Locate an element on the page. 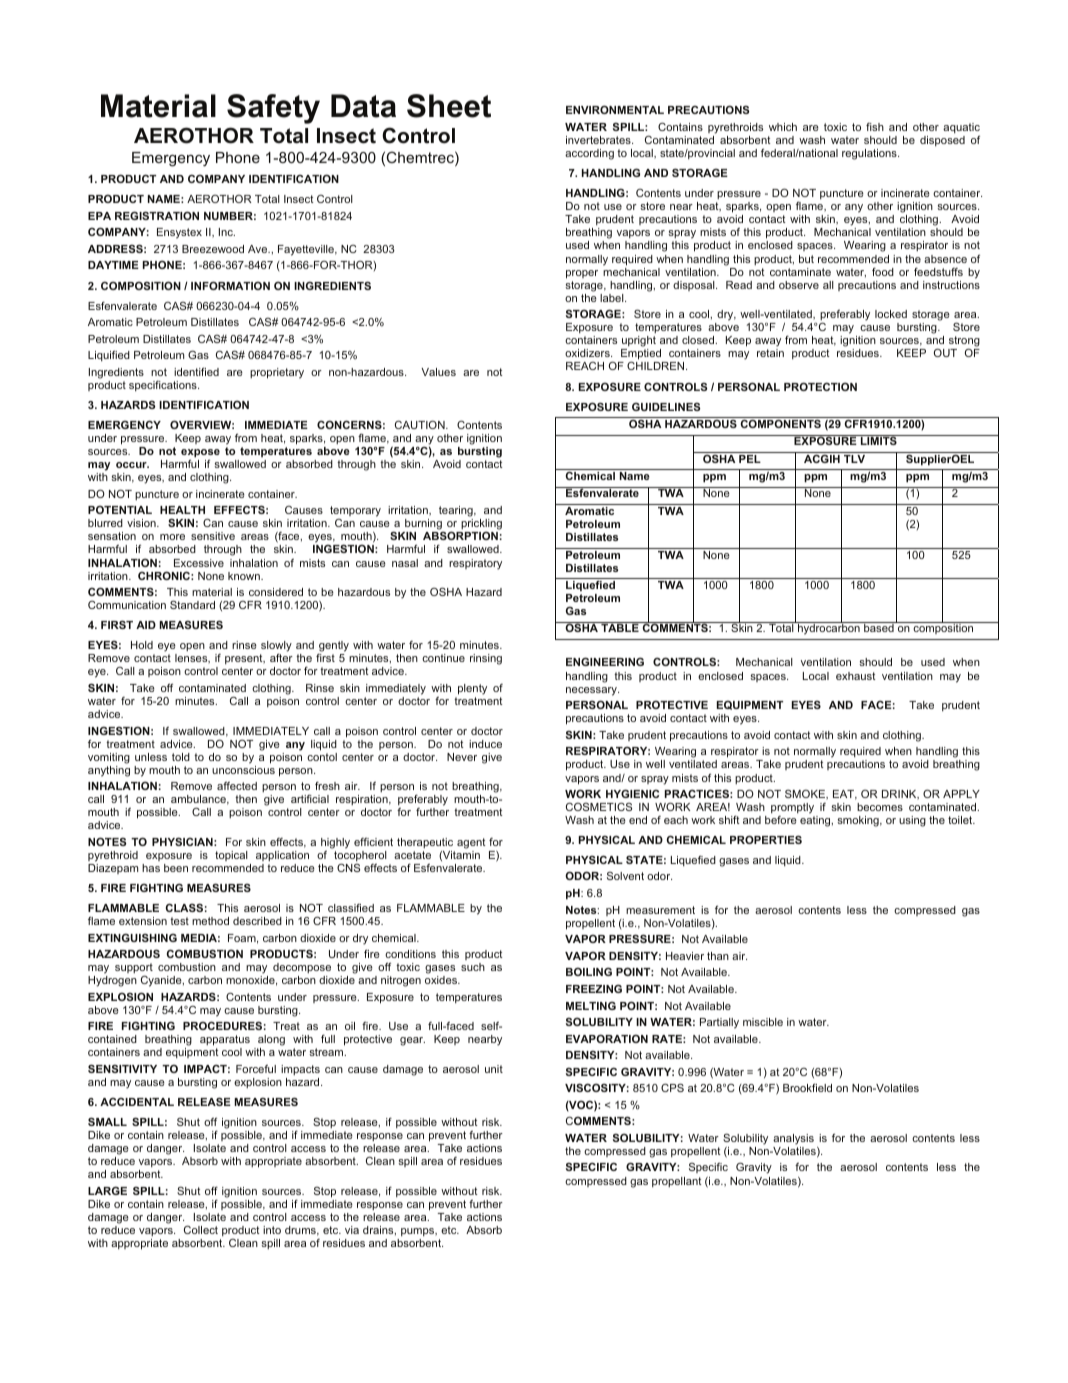 This image has width=1068, height=1383. fish is located at coordinates (875, 127).
